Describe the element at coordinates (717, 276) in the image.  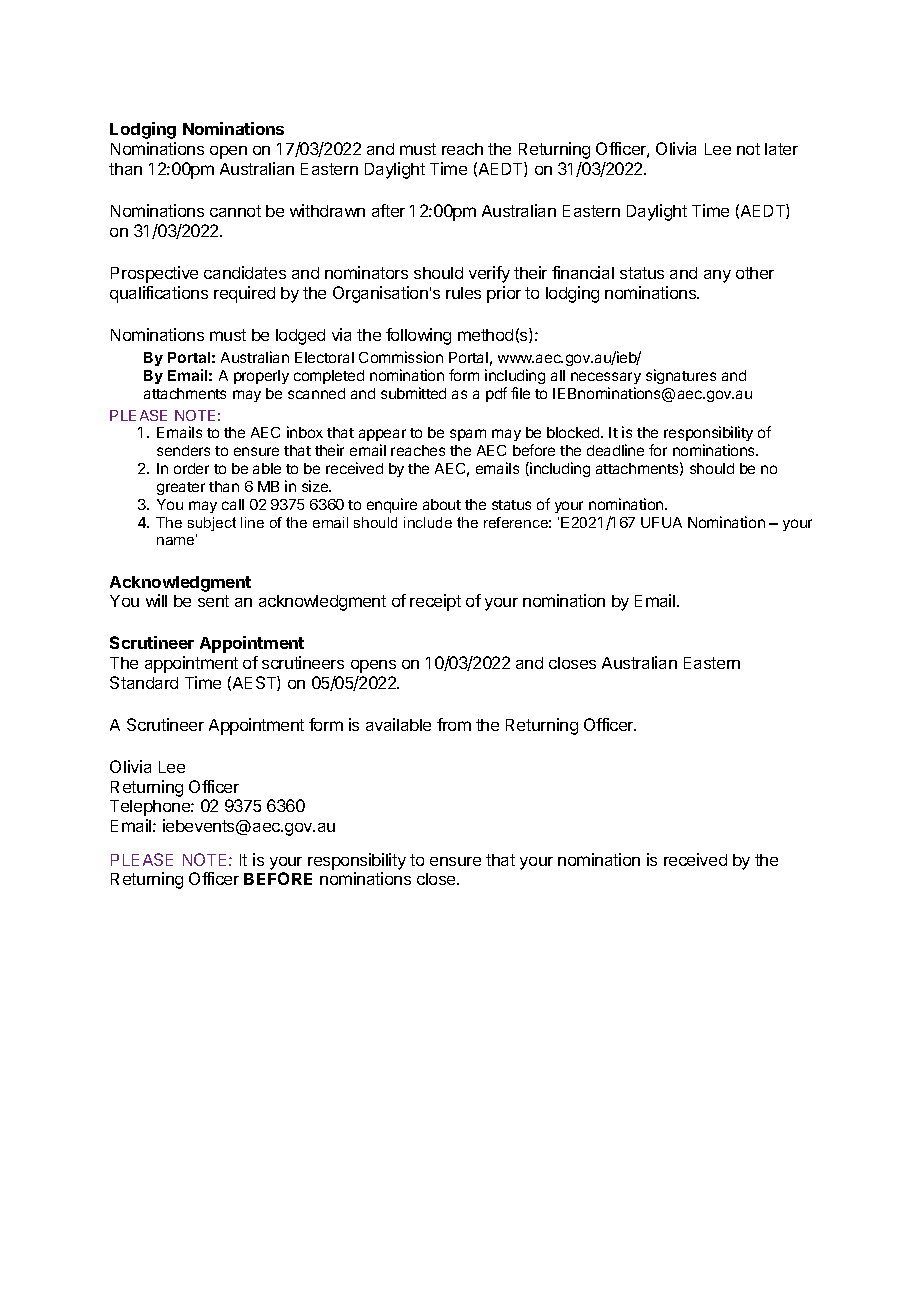
I see `any` at that location.
